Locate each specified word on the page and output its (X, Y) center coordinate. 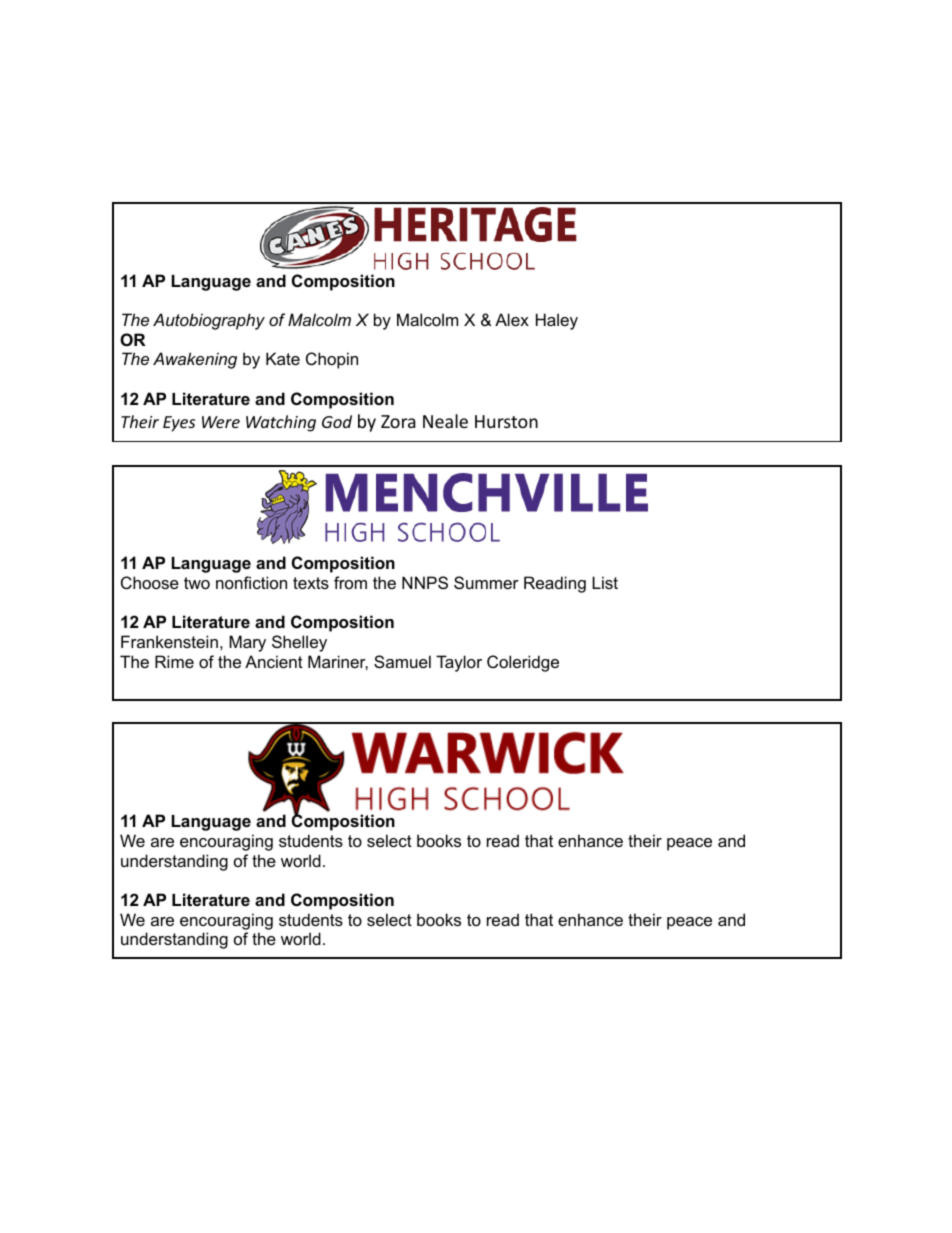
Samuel (402, 661)
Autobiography (209, 321)
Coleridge (523, 663)
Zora (398, 421)
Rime (174, 661)
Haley (557, 321)
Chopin (332, 360)
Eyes (179, 424)
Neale (445, 421)
